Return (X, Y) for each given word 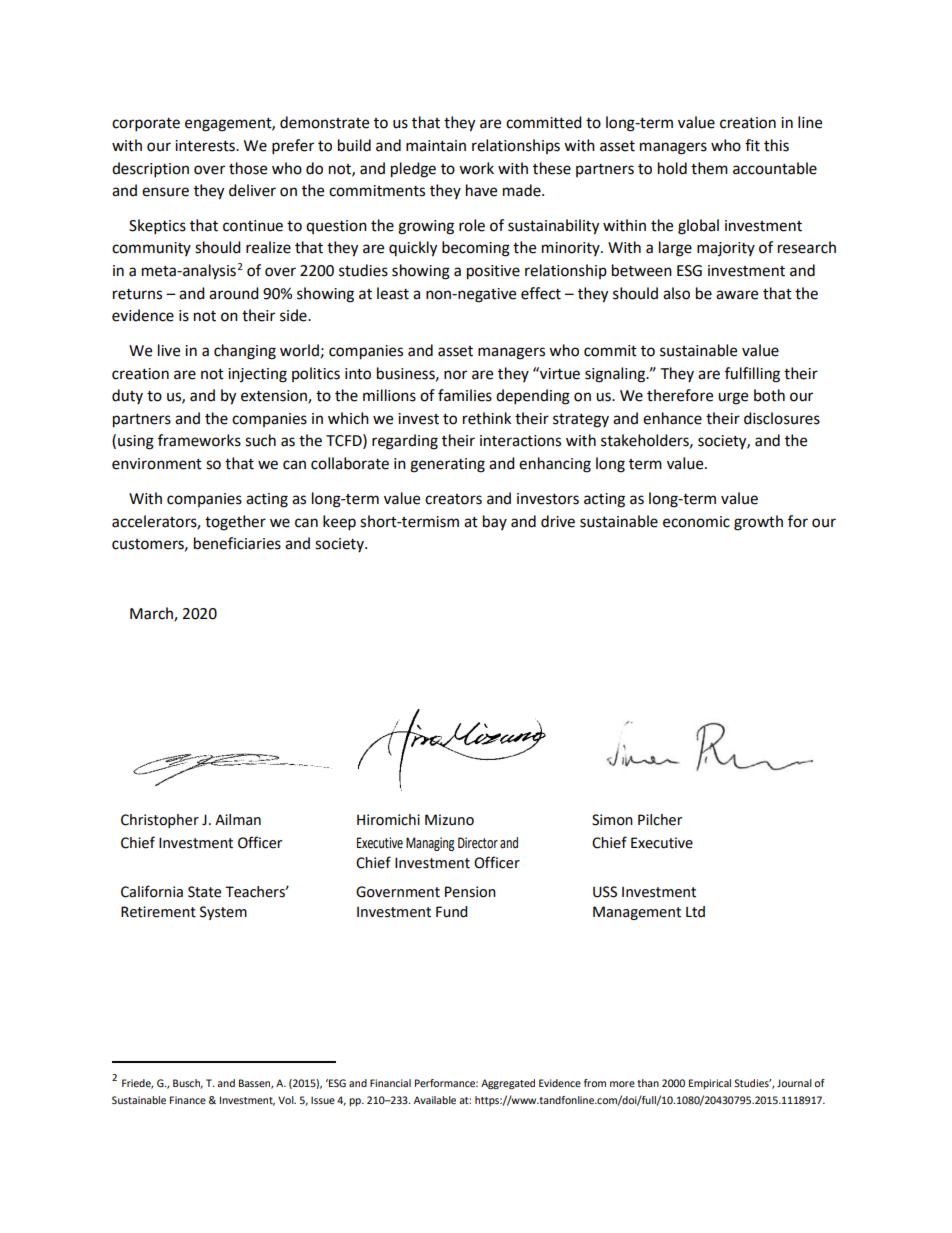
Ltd (695, 912)
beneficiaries (237, 543)
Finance (188, 1100)
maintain (436, 146)
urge (733, 398)
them (709, 168)
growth (758, 523)
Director (478, 843)
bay (495, 522)
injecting (257, 375)
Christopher (160, 821)
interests (206, 146)
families (465, 395)
